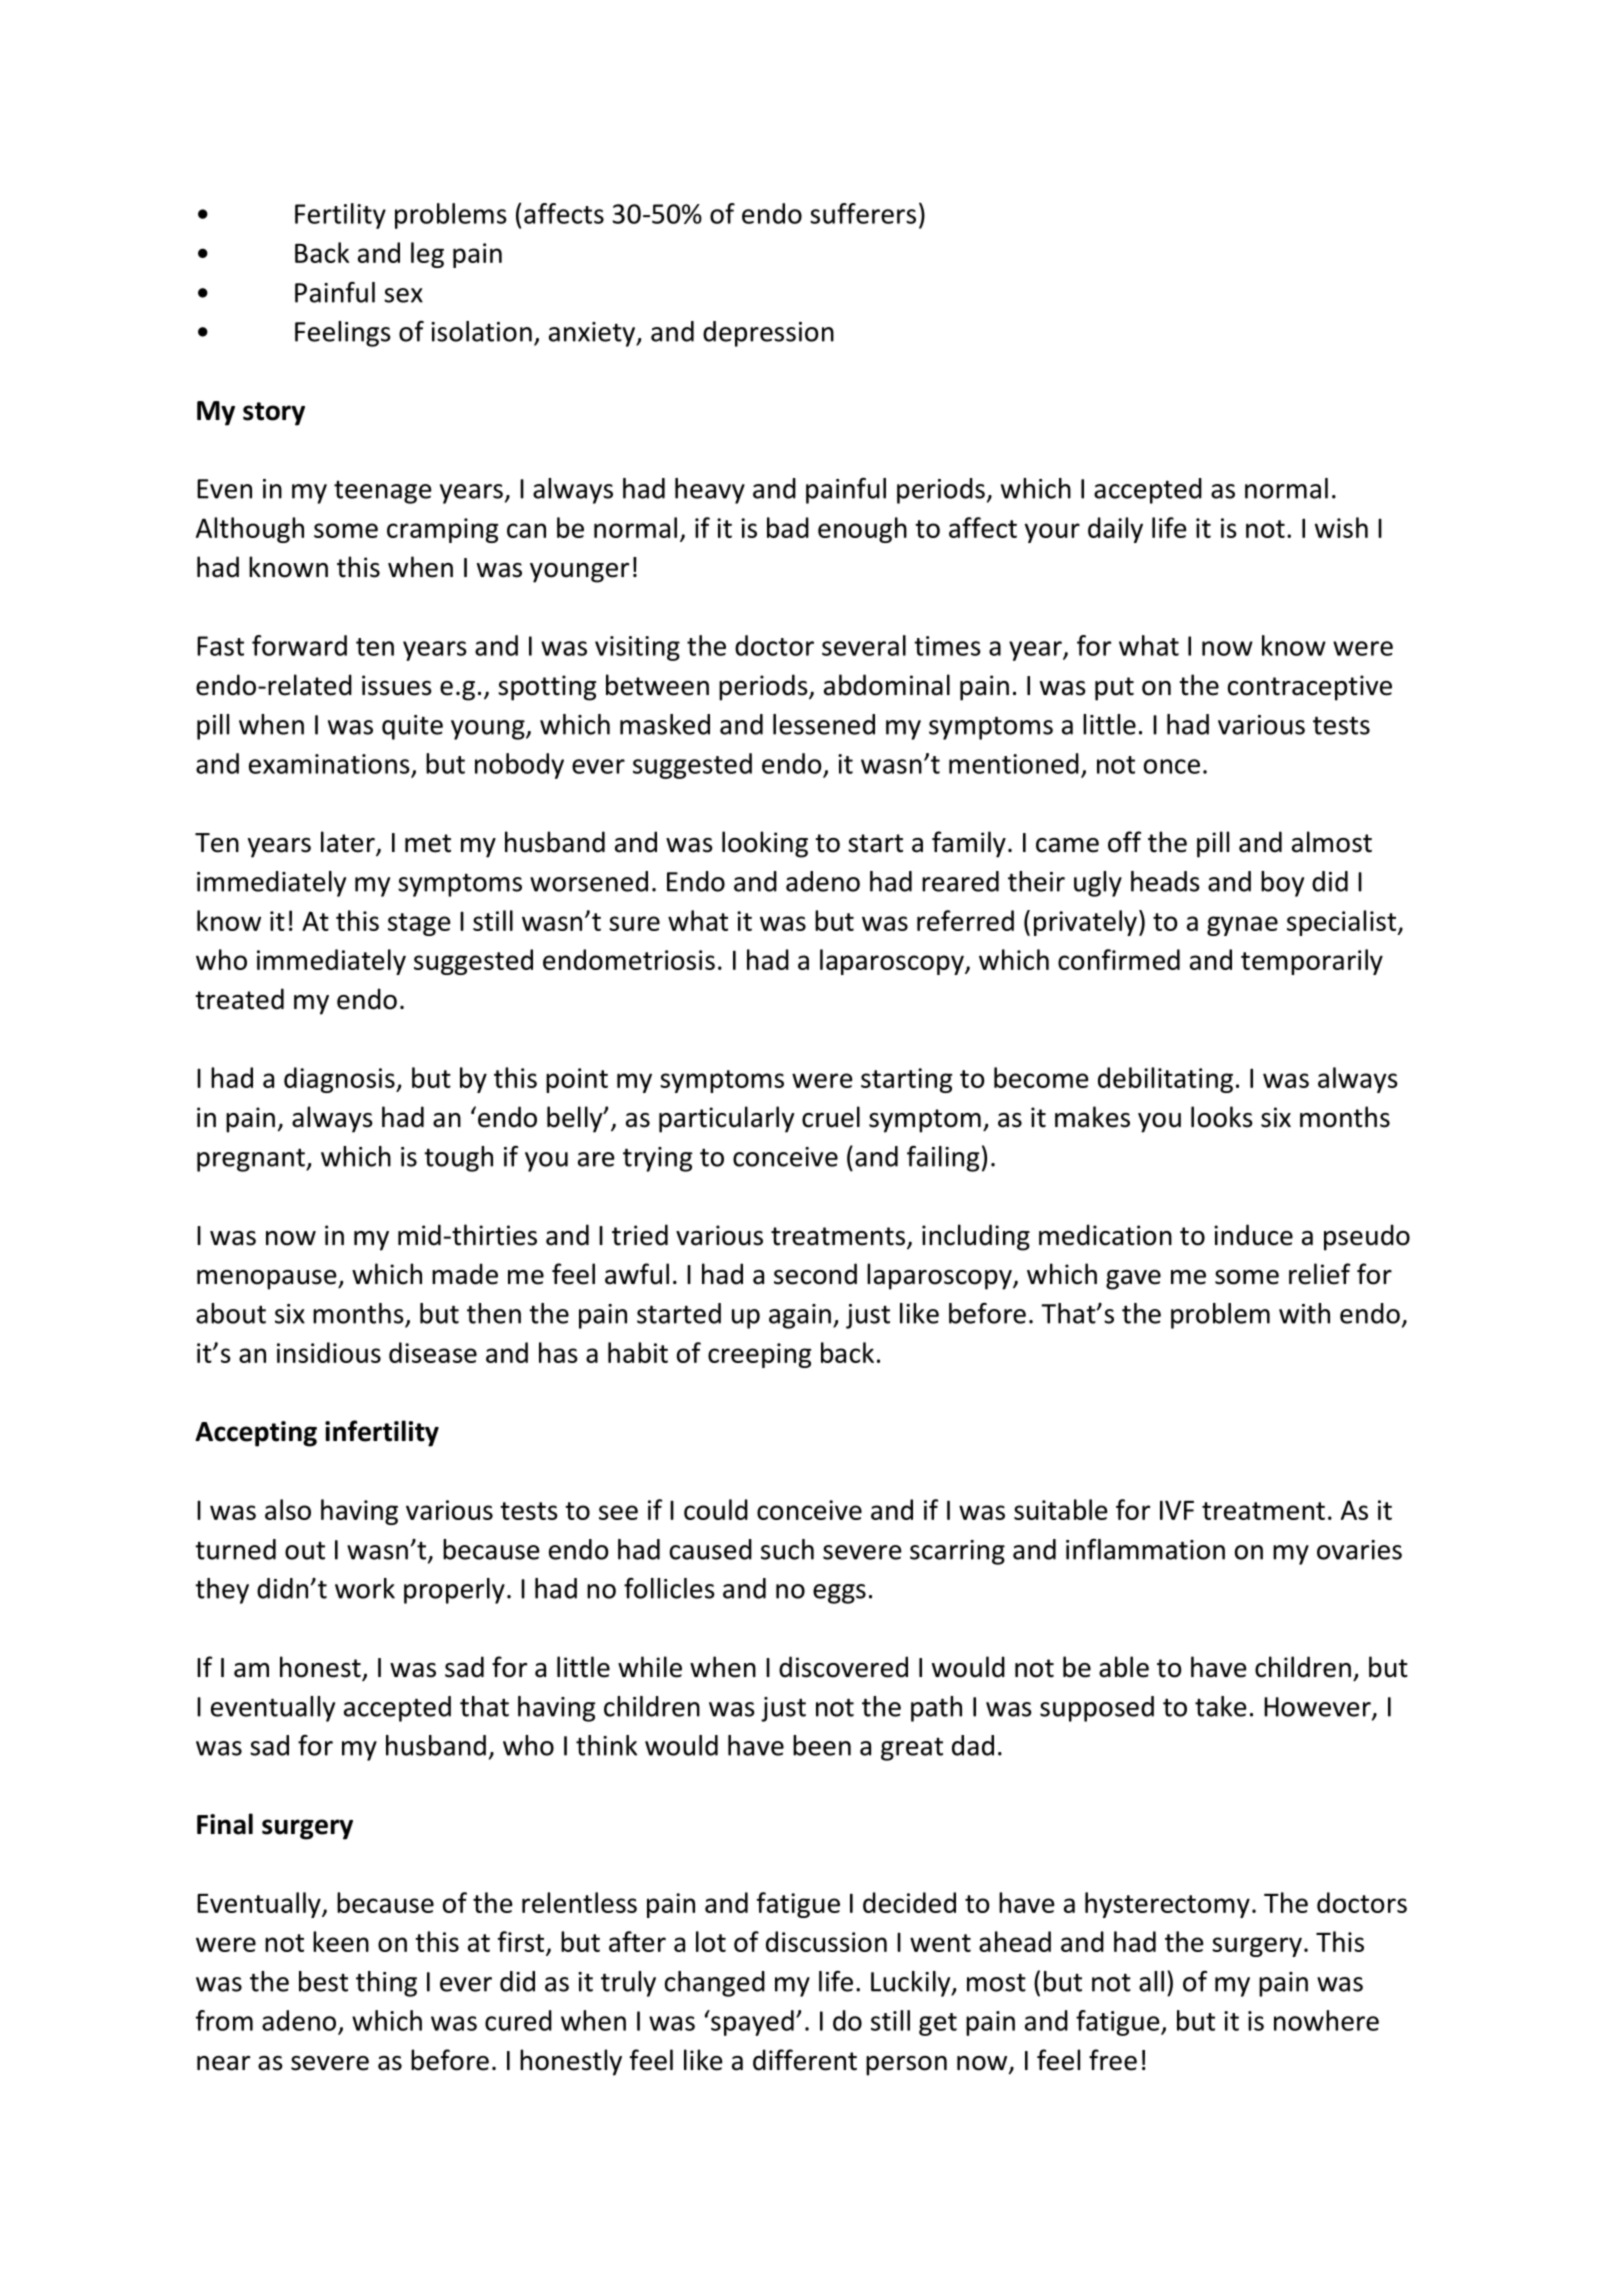 This screenshot has width=1614, height=2282. I want to click on cruel, so click(831, 1117).
